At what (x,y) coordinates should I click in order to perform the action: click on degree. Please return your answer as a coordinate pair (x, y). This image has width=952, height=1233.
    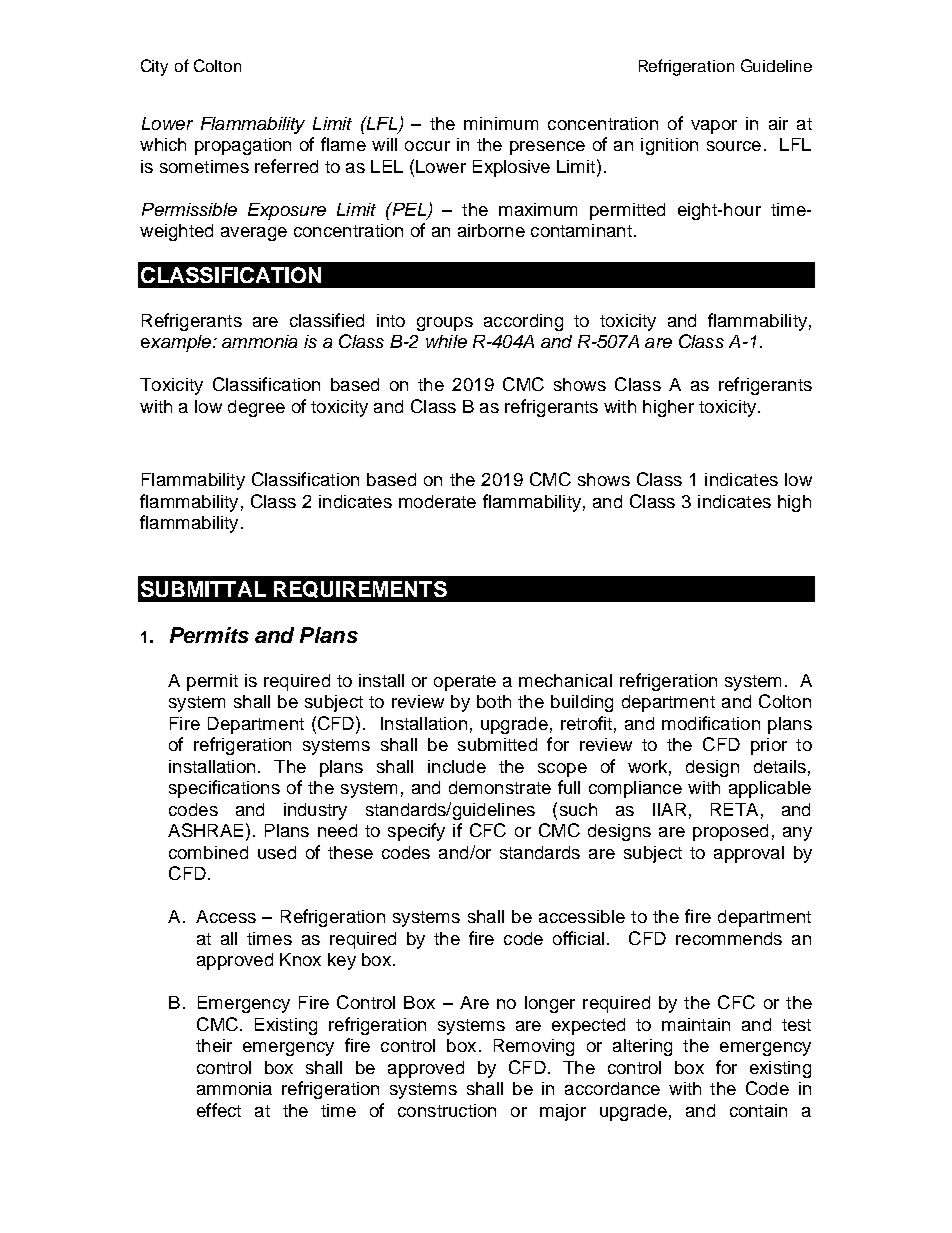
    Looking at the image, I should click on (256, 408).
